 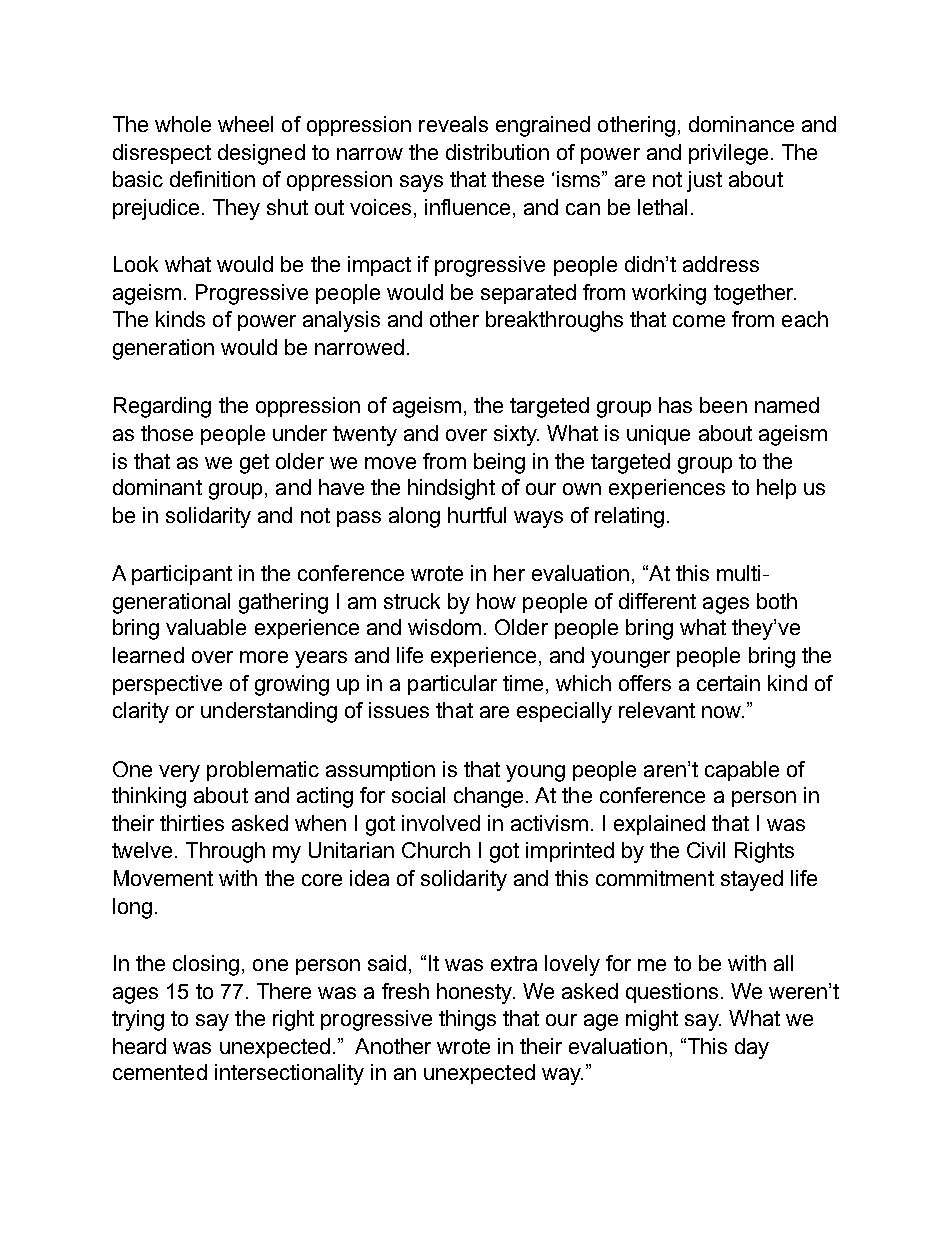 I want to click on been, so click(x=723, y=405).
